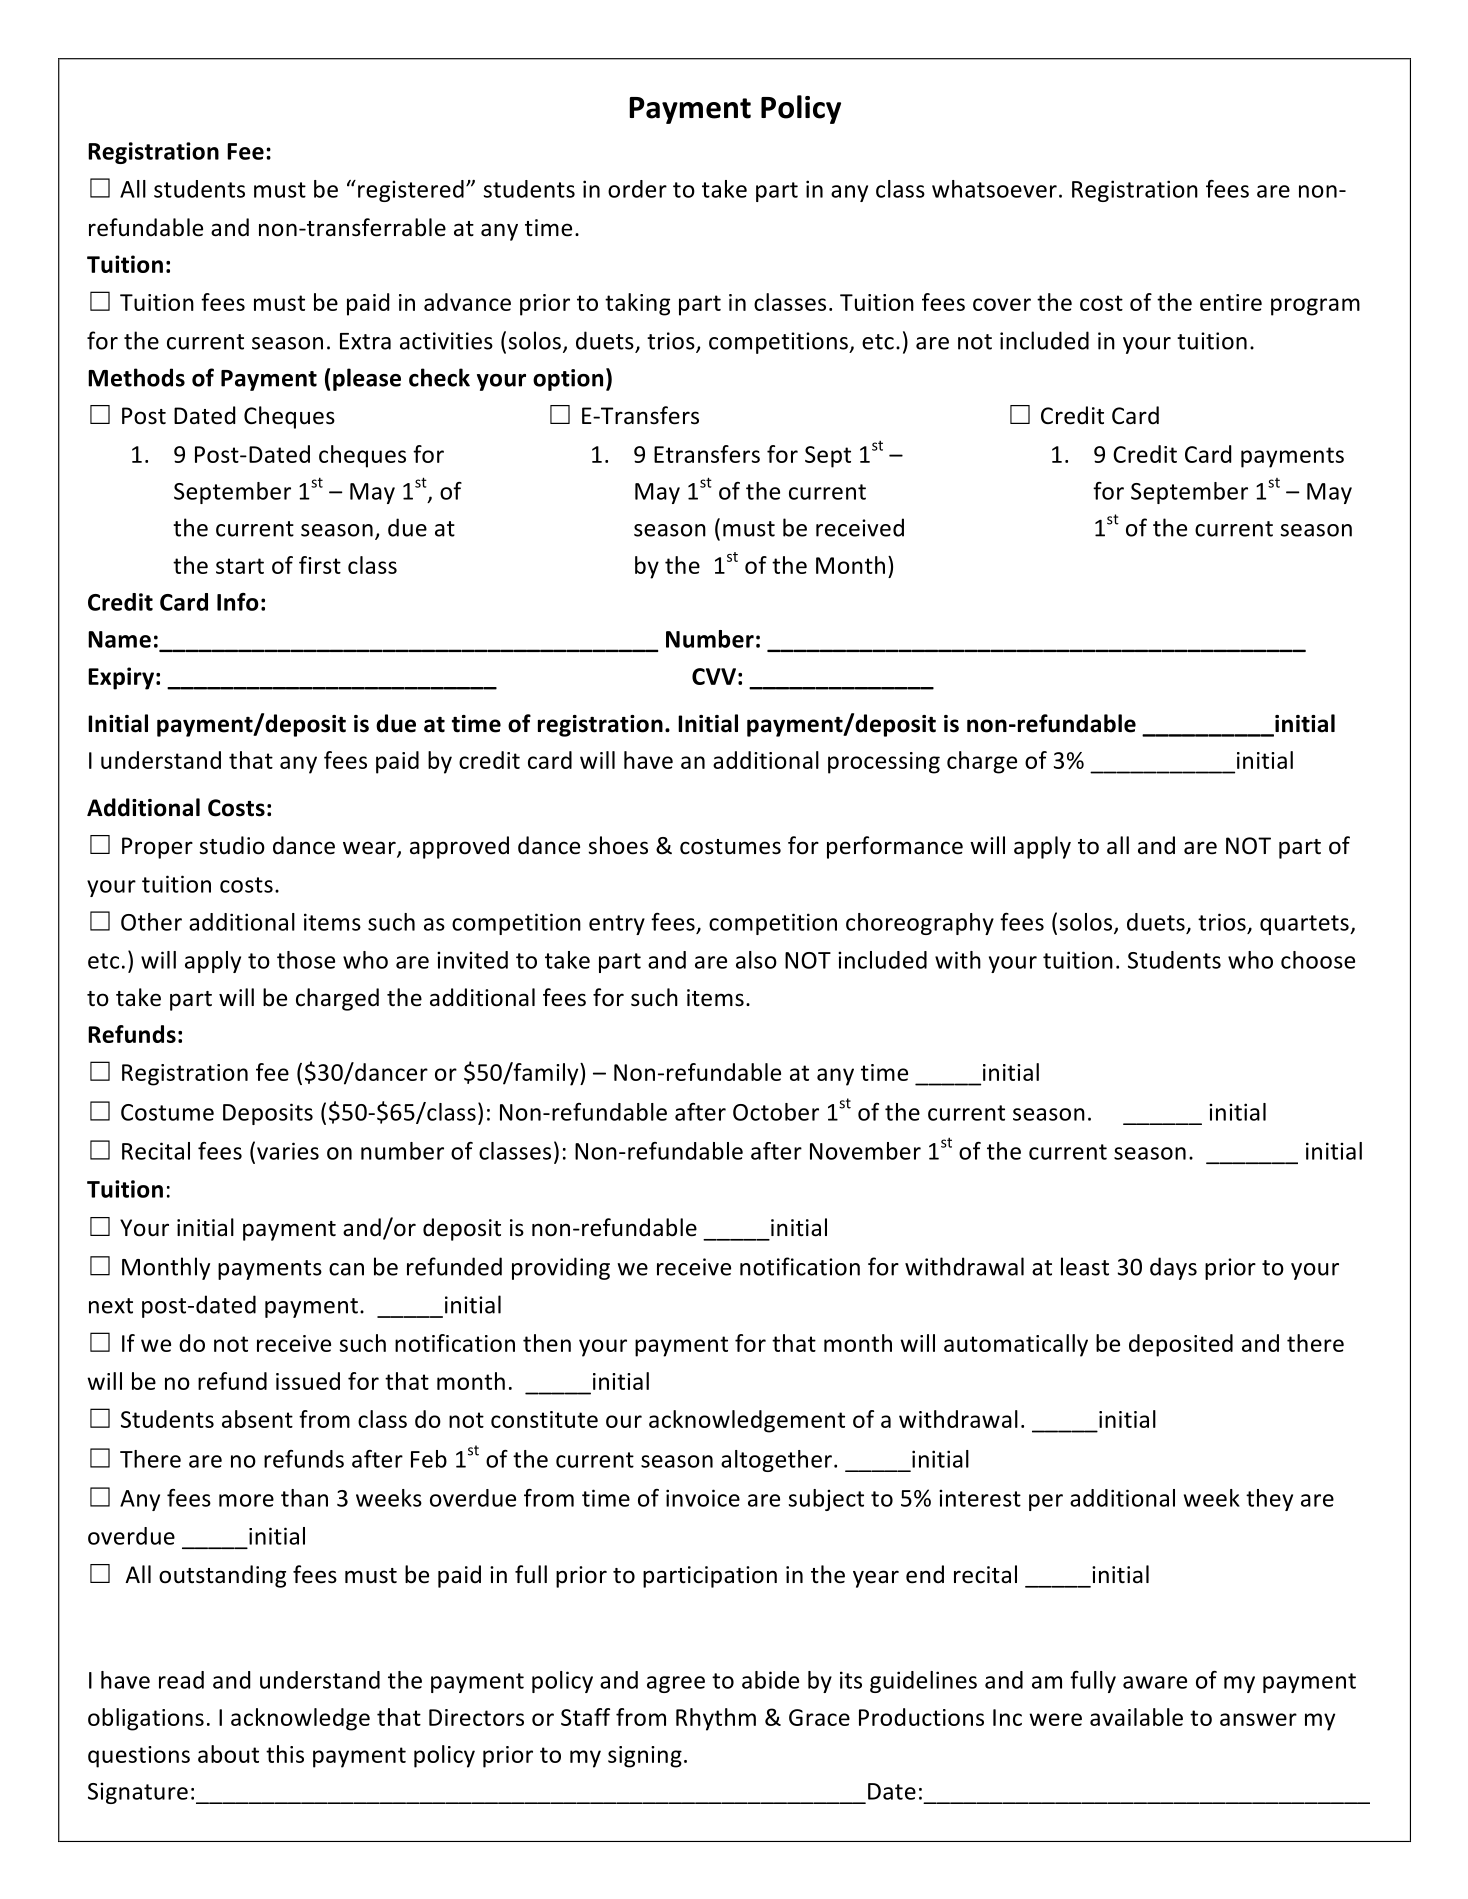  I want to click on also, so click(756, 960).
